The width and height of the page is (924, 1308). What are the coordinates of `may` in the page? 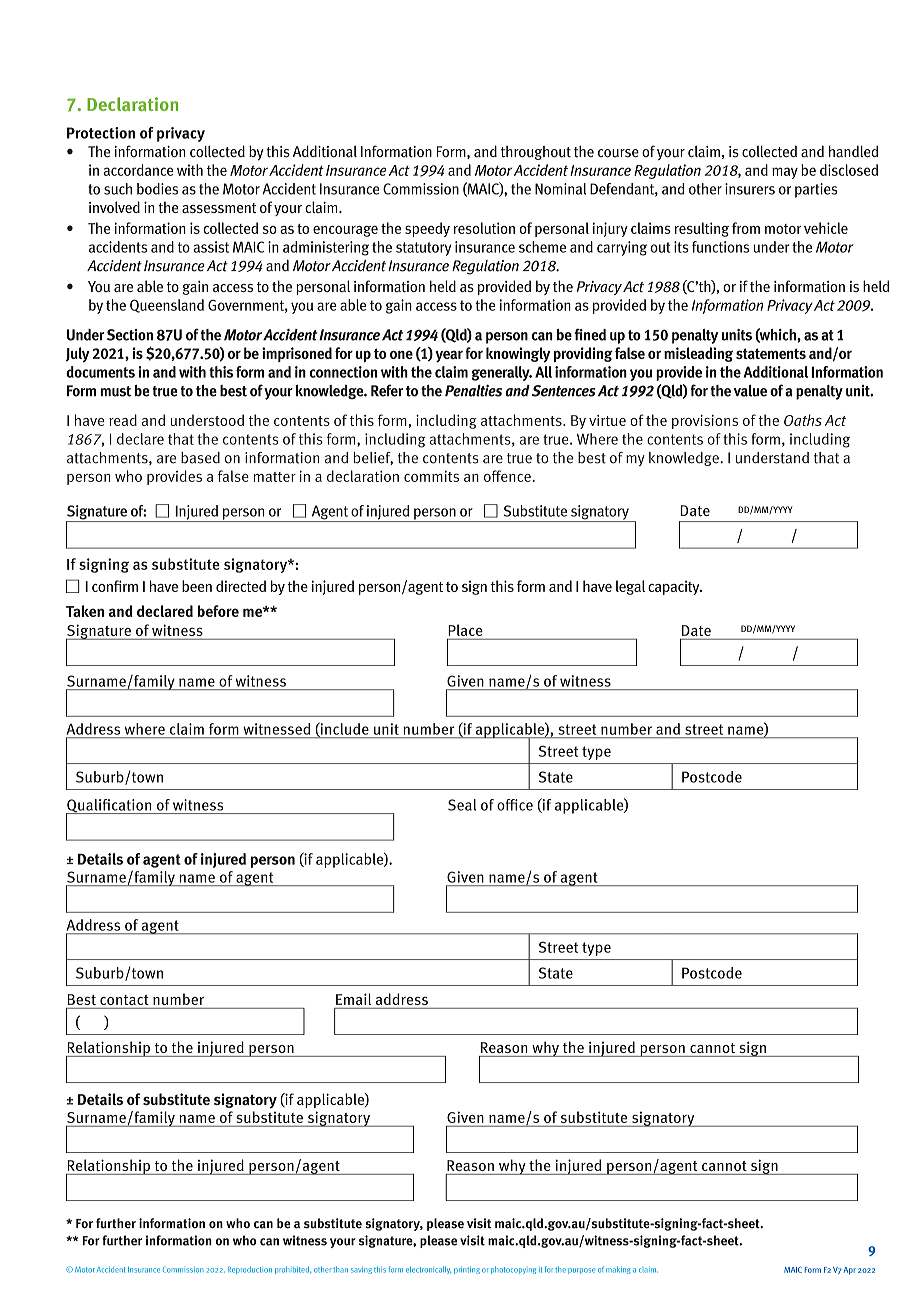 It's located at (785, 173).
